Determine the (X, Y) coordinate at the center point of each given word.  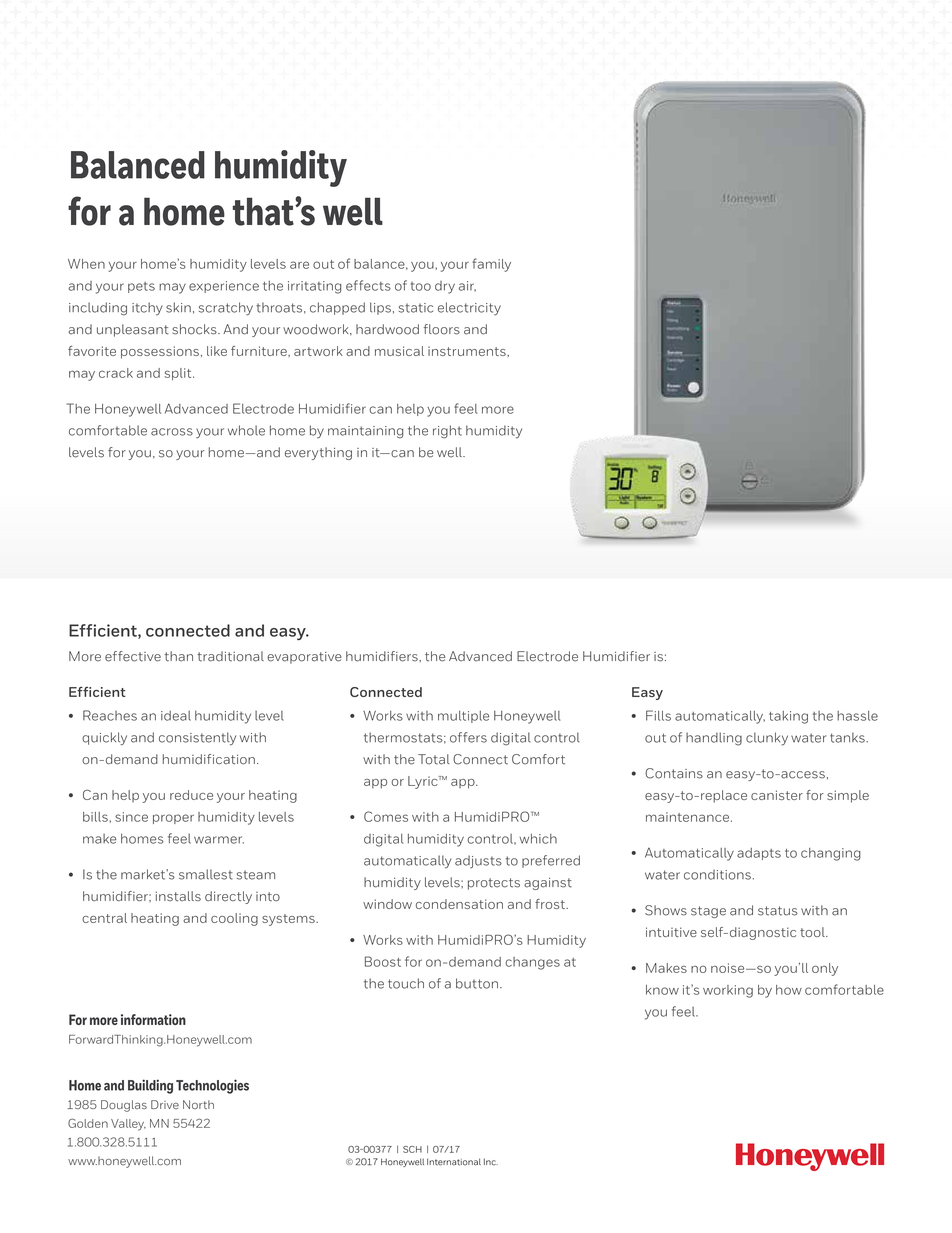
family (491, 265)
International (454, 1162)
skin (178, 307)
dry (445, 287)
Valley (128, 1125)
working (728, 991)
